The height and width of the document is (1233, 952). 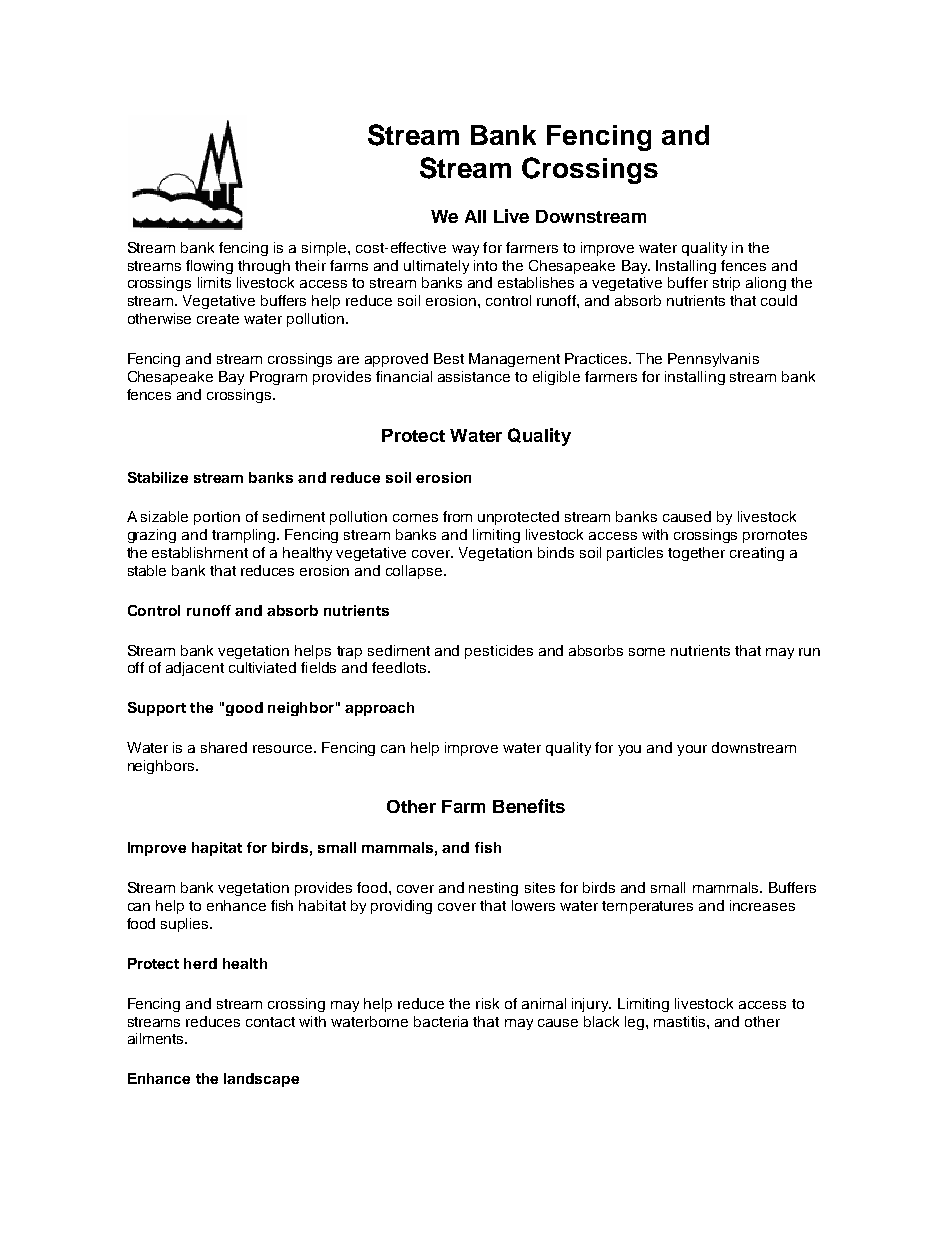 I want to click on strip, so click(x=726, y=284).
